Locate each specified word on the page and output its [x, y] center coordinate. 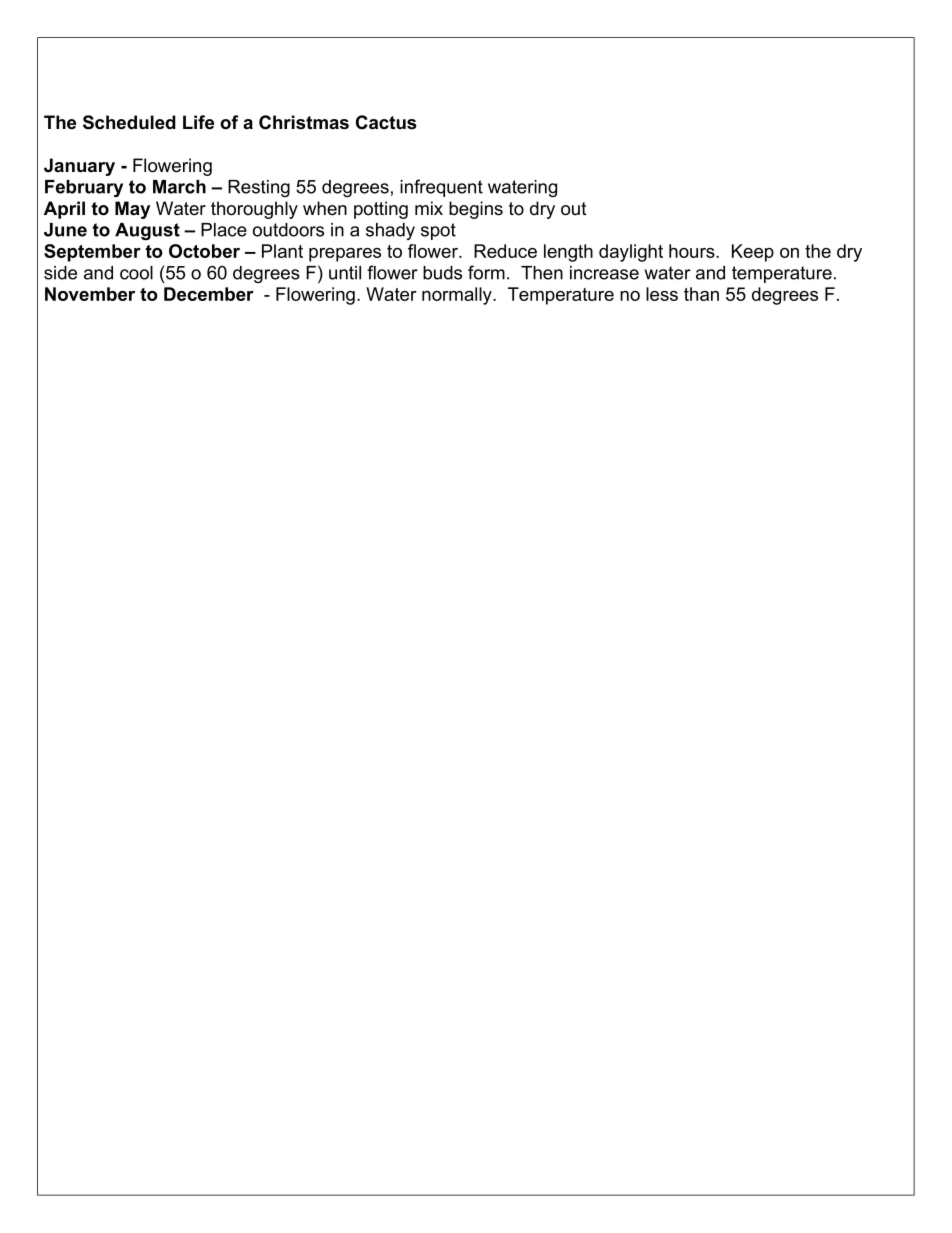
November [90, 294]
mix [429, 208]
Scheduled [129, 122]
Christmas [304, 122]
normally [458, 296]
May [132, 210]
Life [198, 122]
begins [476, 210]
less [662, 294]
